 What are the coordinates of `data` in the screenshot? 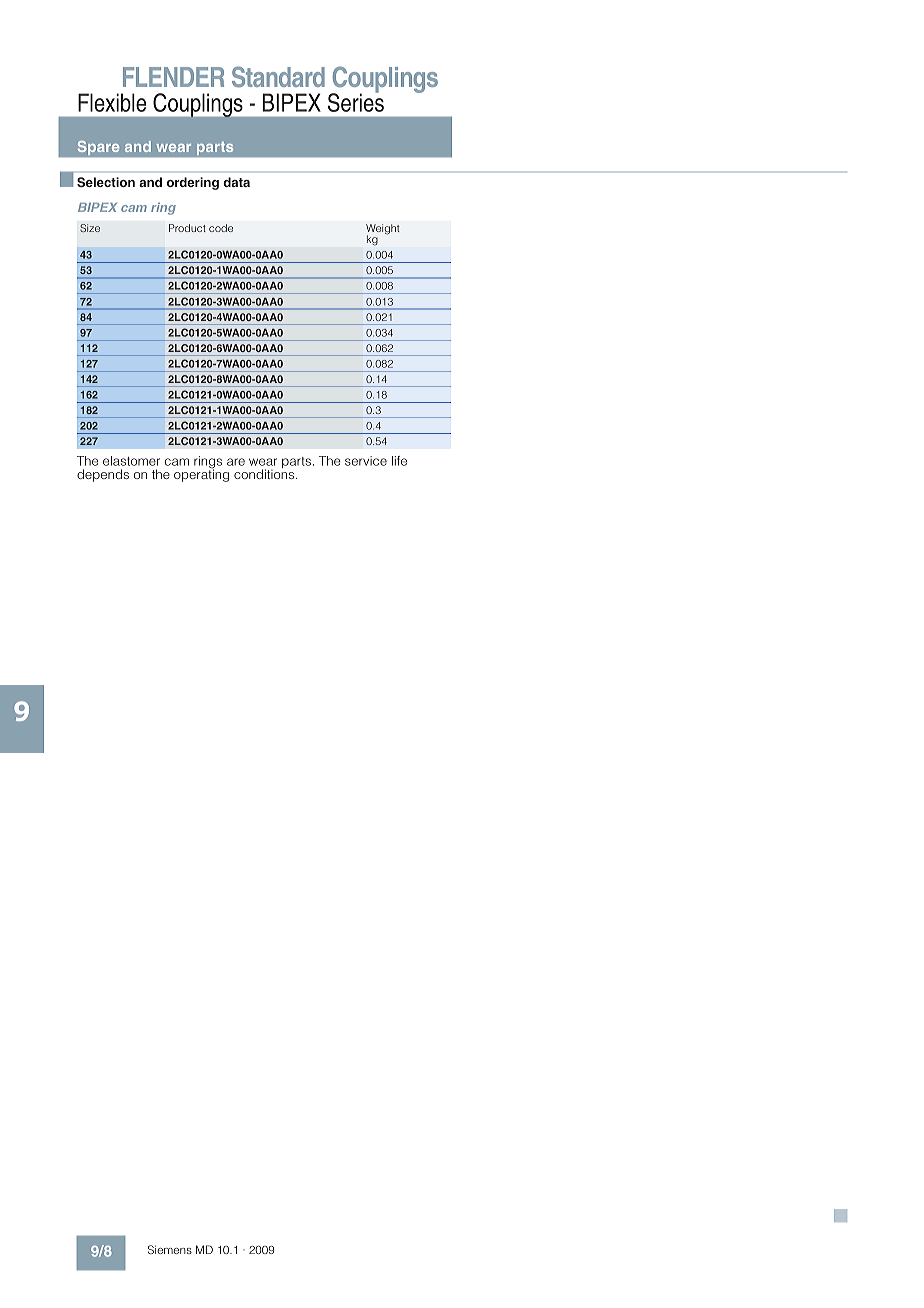 It's located at (236, 182).
